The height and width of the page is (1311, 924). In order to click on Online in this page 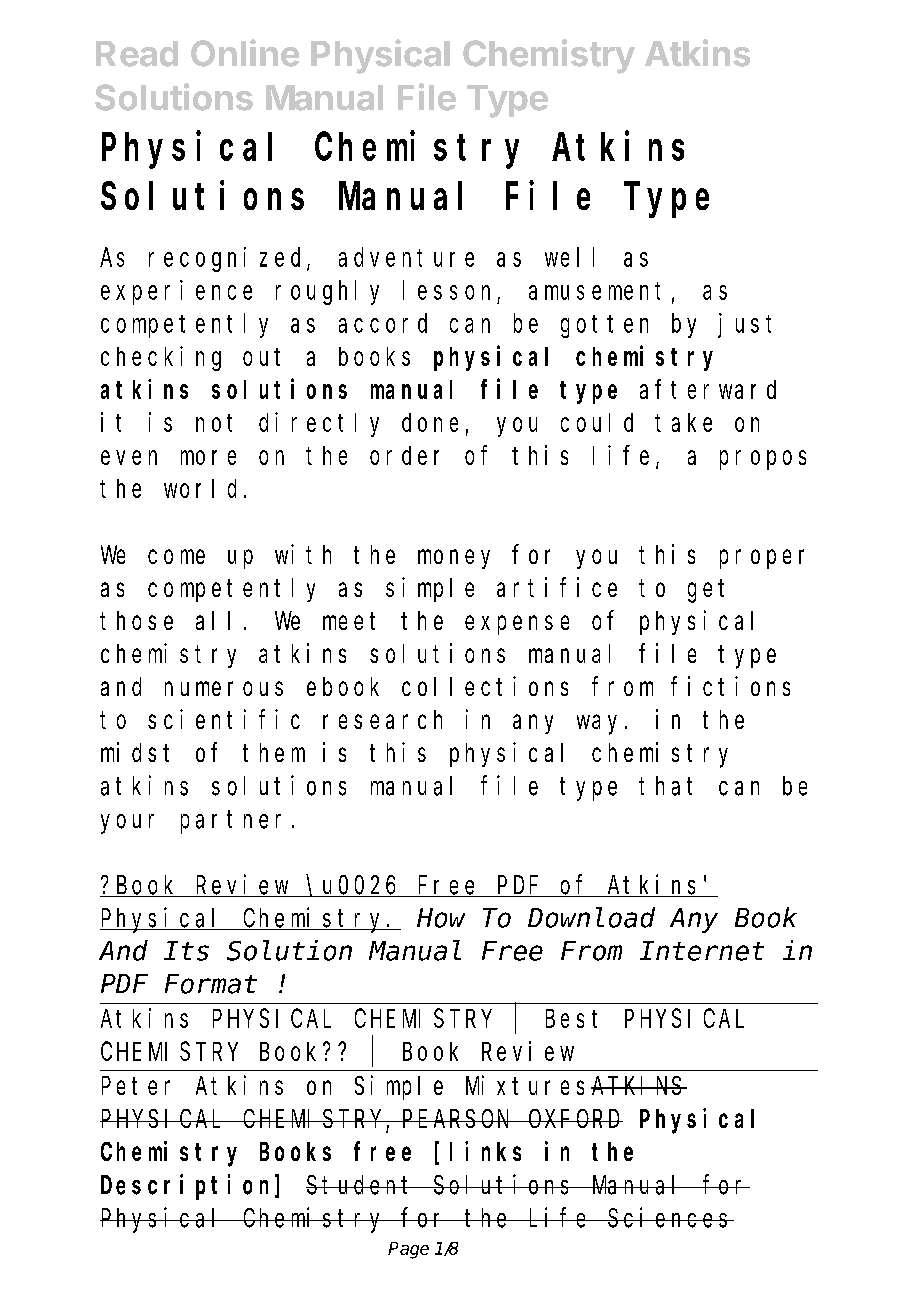, I will do `click(245, 53)`.
